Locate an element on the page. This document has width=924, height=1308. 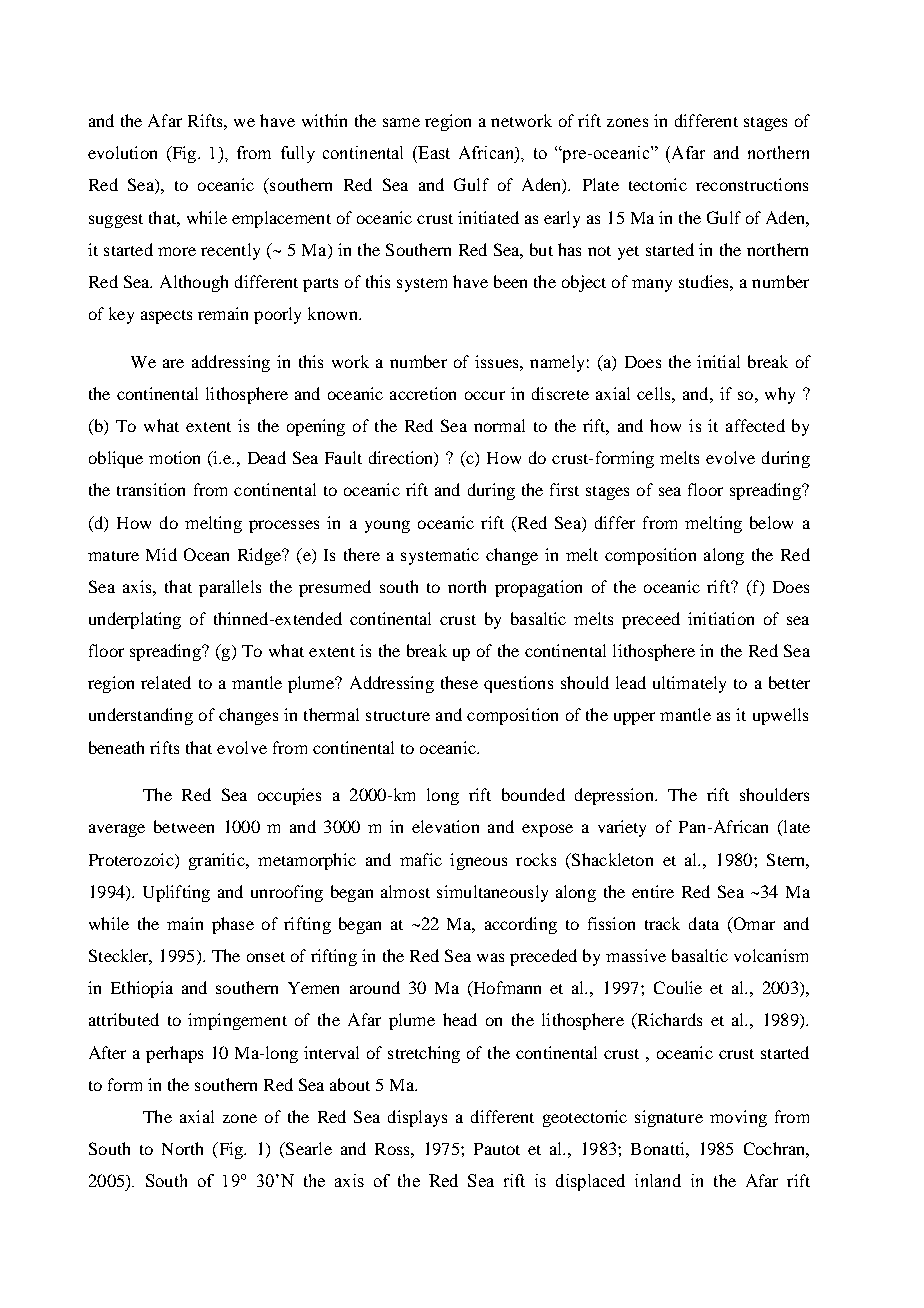
Mid is located at coordinates (161, 554).
